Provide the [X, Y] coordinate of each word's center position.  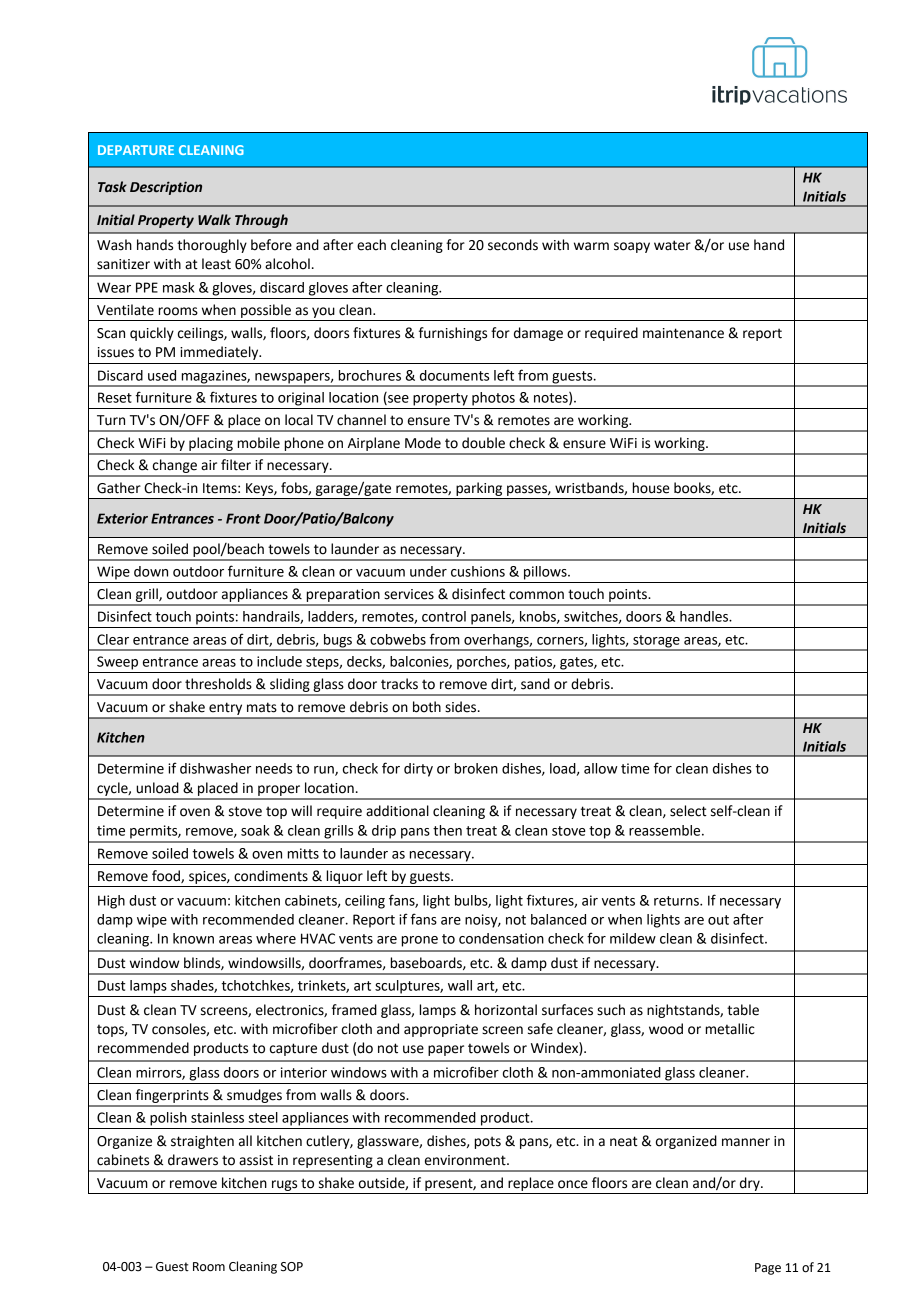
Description [166, 188]
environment [466, 1160]
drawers [193, 1160]
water [672, 245]
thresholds [218, 684]
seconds [513, 245]
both [427, 707]
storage [656, 642]
